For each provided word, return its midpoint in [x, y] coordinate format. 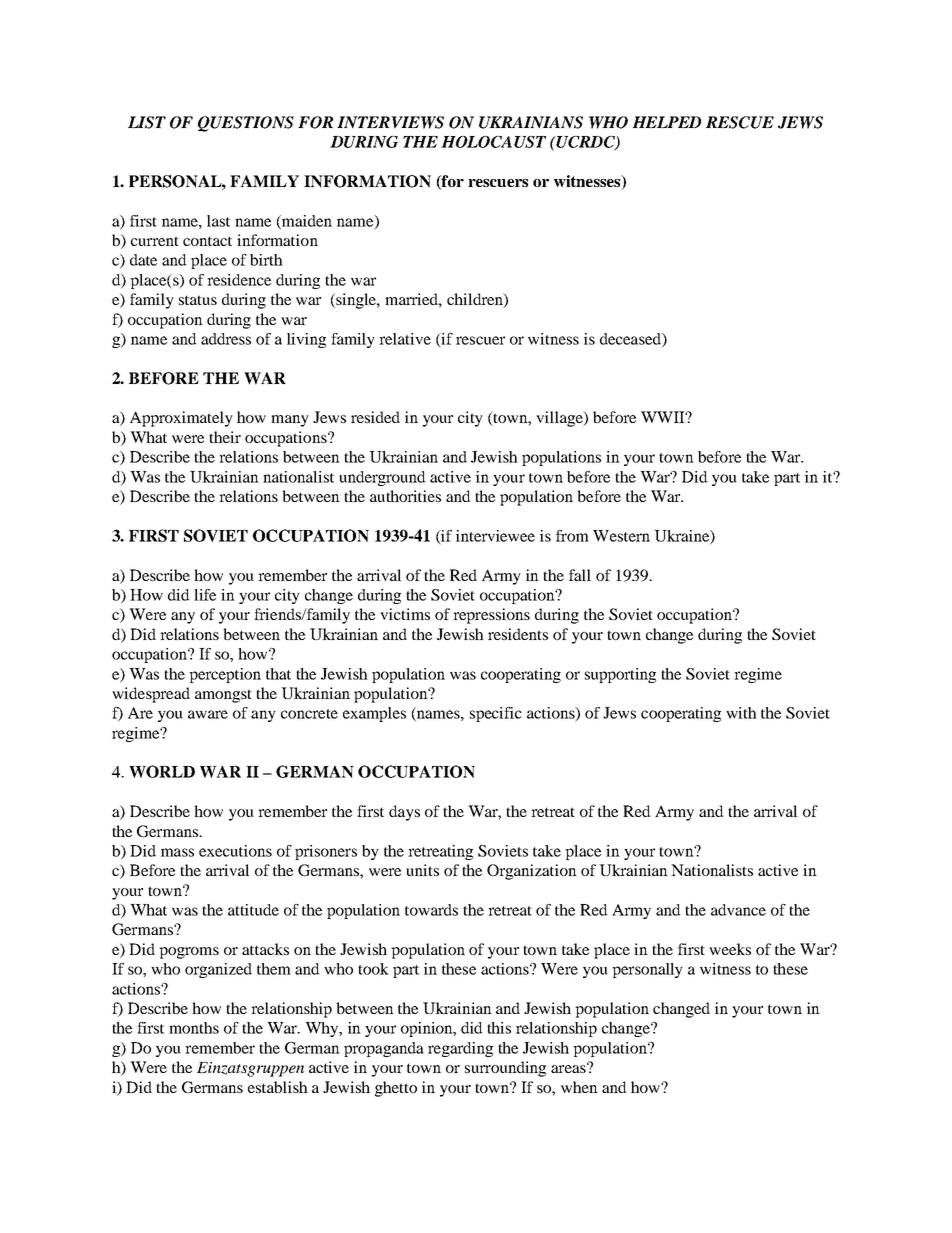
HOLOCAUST [493, 142]
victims [405, 614]
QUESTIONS [246, 124]
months [194, 1028]
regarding [460, 1049]
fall [580, 575]
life [205, 595]
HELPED [666, 122]
